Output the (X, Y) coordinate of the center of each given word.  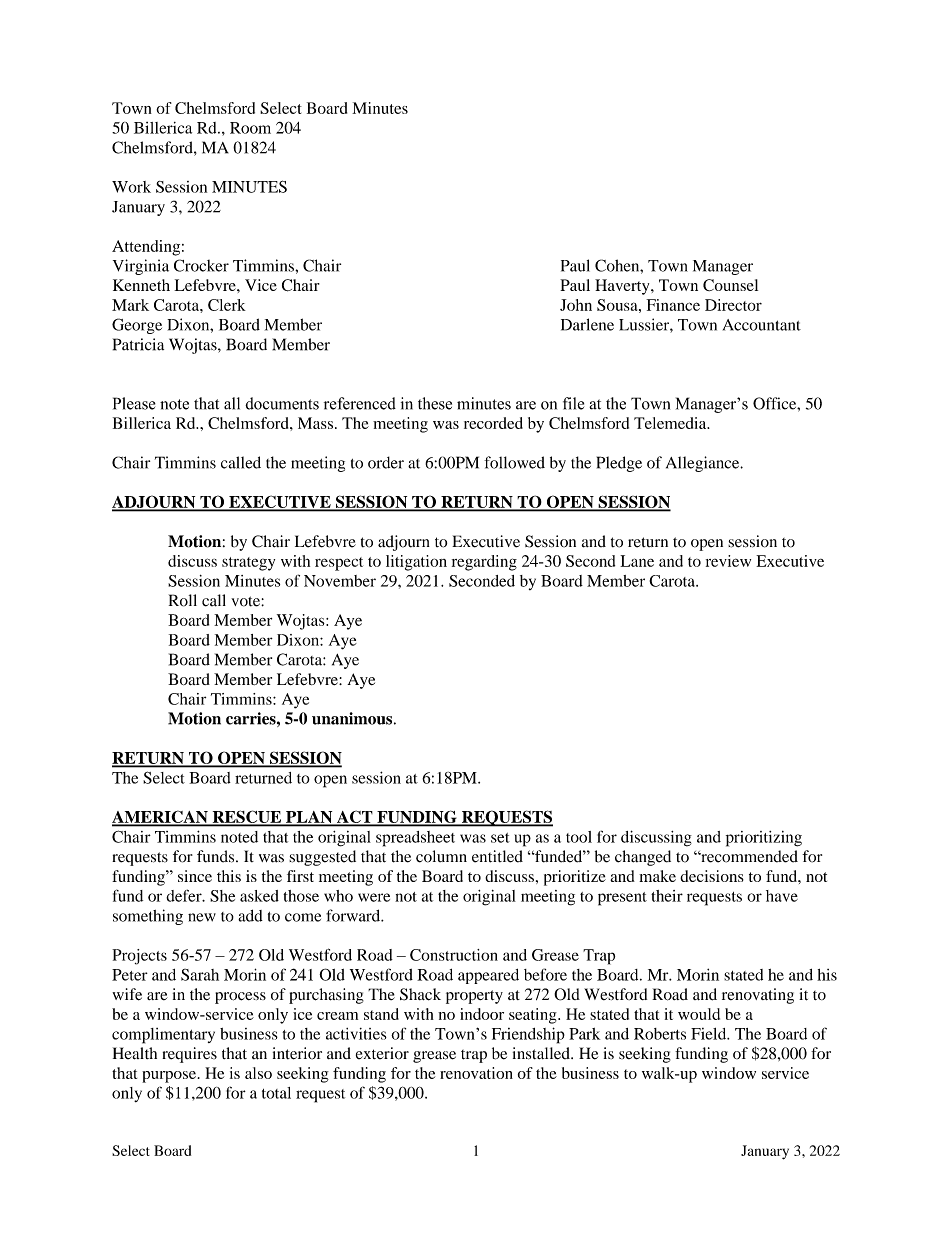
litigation (416, 563)
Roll (183, 600)
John (576, 305)
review (728, 561)
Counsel (730, 285)
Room (250, 128)
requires (189, 1055)
